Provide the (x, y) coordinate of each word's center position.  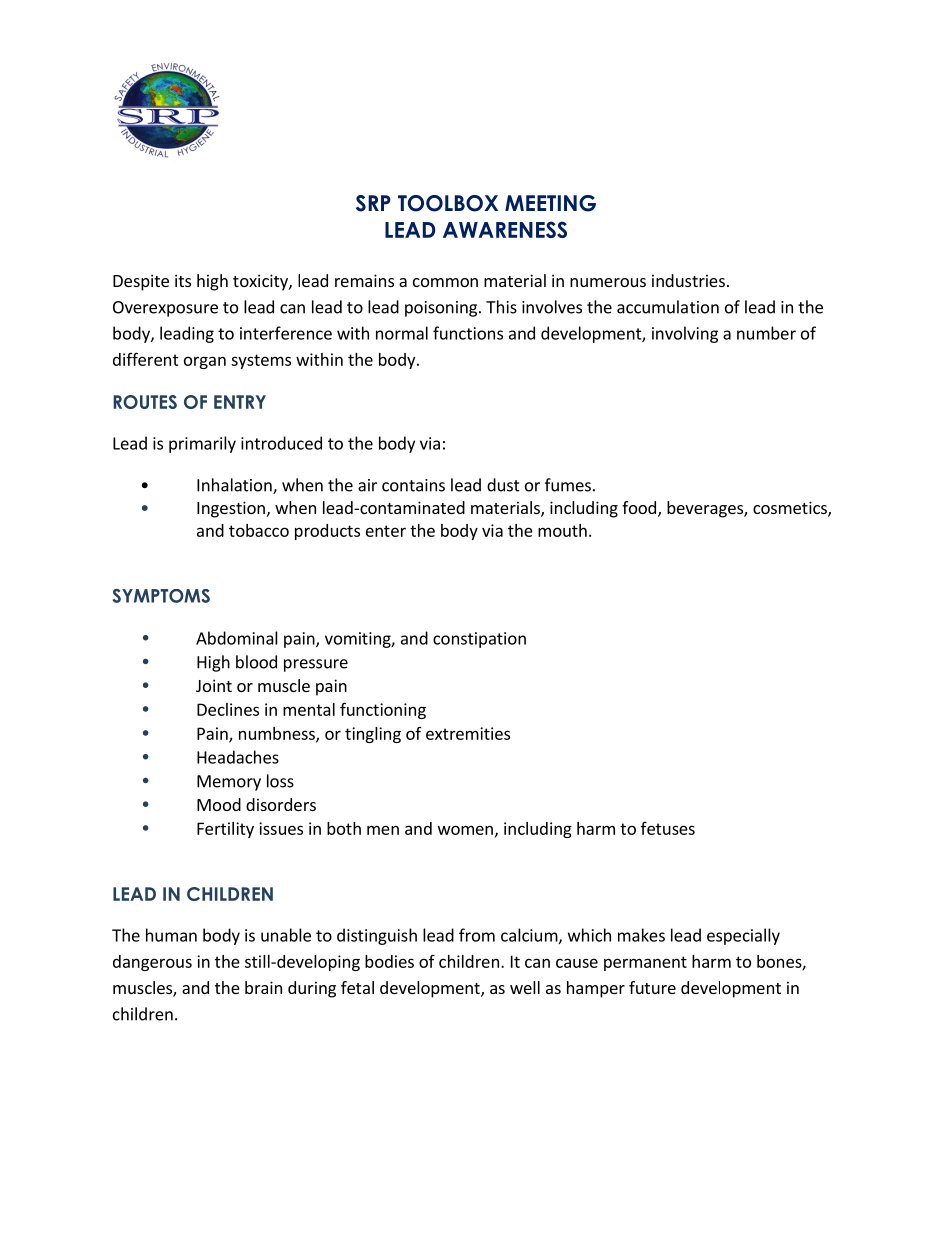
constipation (479, 640)
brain (263, 987)
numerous (608, 282)
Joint (214, 685)
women (465, 830)
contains (413, 485)
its (183, 280)
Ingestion (231, 509)
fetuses (668, 828)
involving (685, 334)
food (639, 507)
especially (743, 936)
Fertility (225, 830)
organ (205, 362)
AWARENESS (505, 229)
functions (468, 333)
